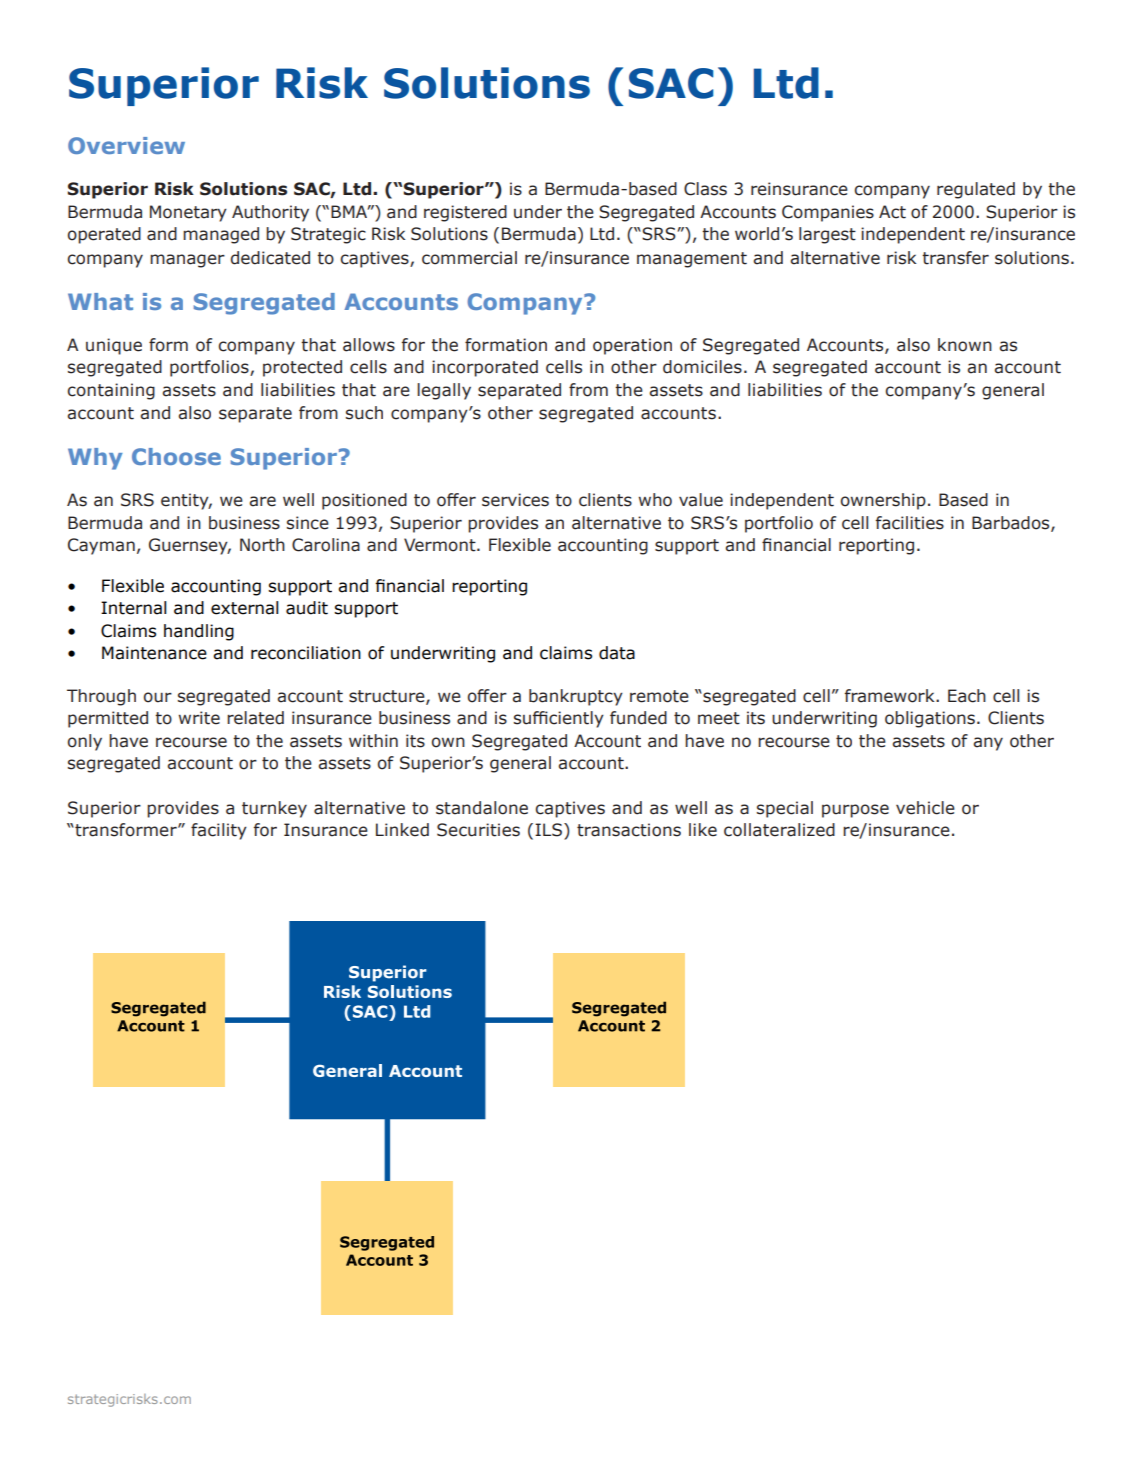 This screenshot has width=1143, height=1479. I want to click on Overview, so click(126, 145).
